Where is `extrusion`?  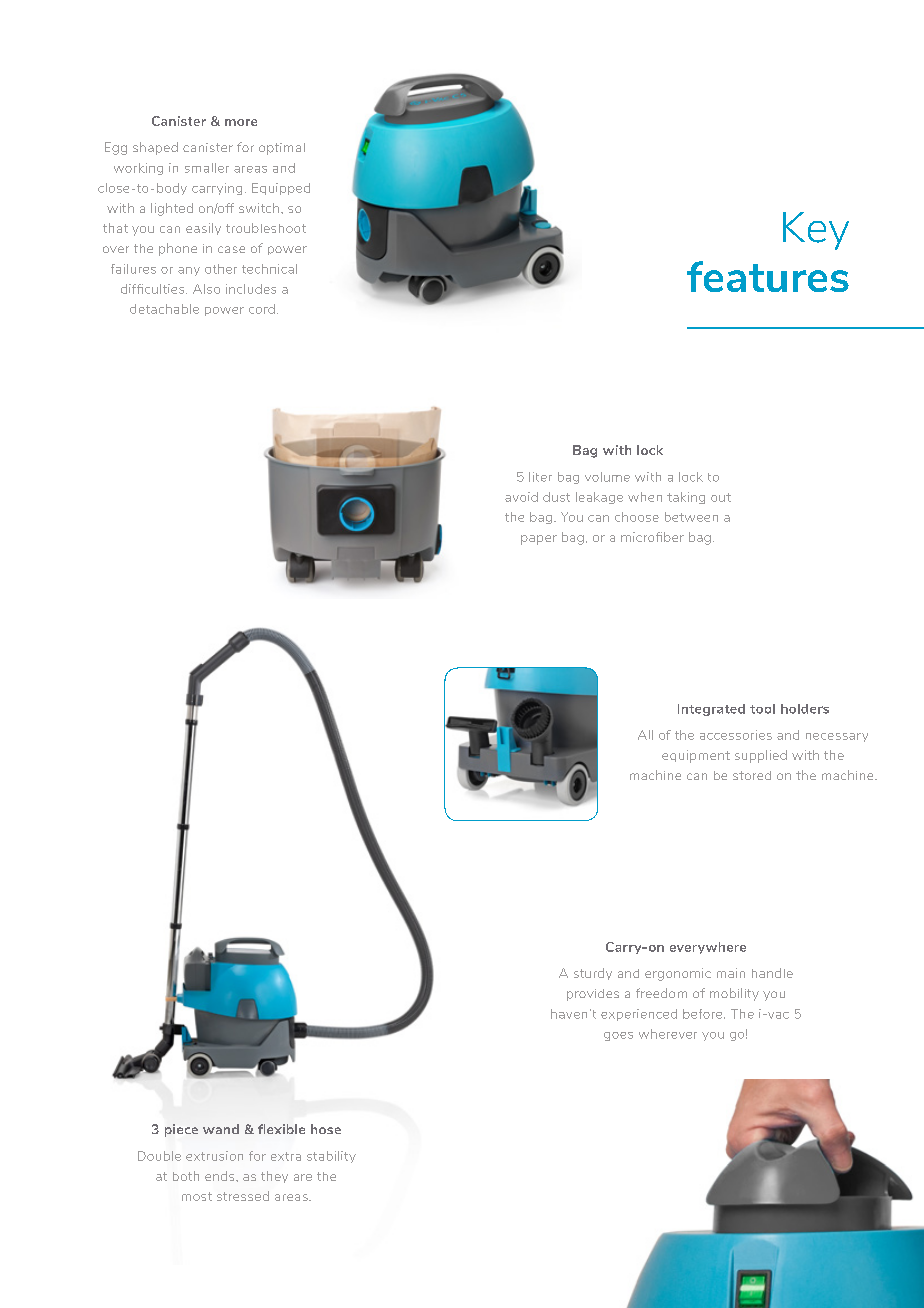
extrusion is located at coordinates (214, 1156).
